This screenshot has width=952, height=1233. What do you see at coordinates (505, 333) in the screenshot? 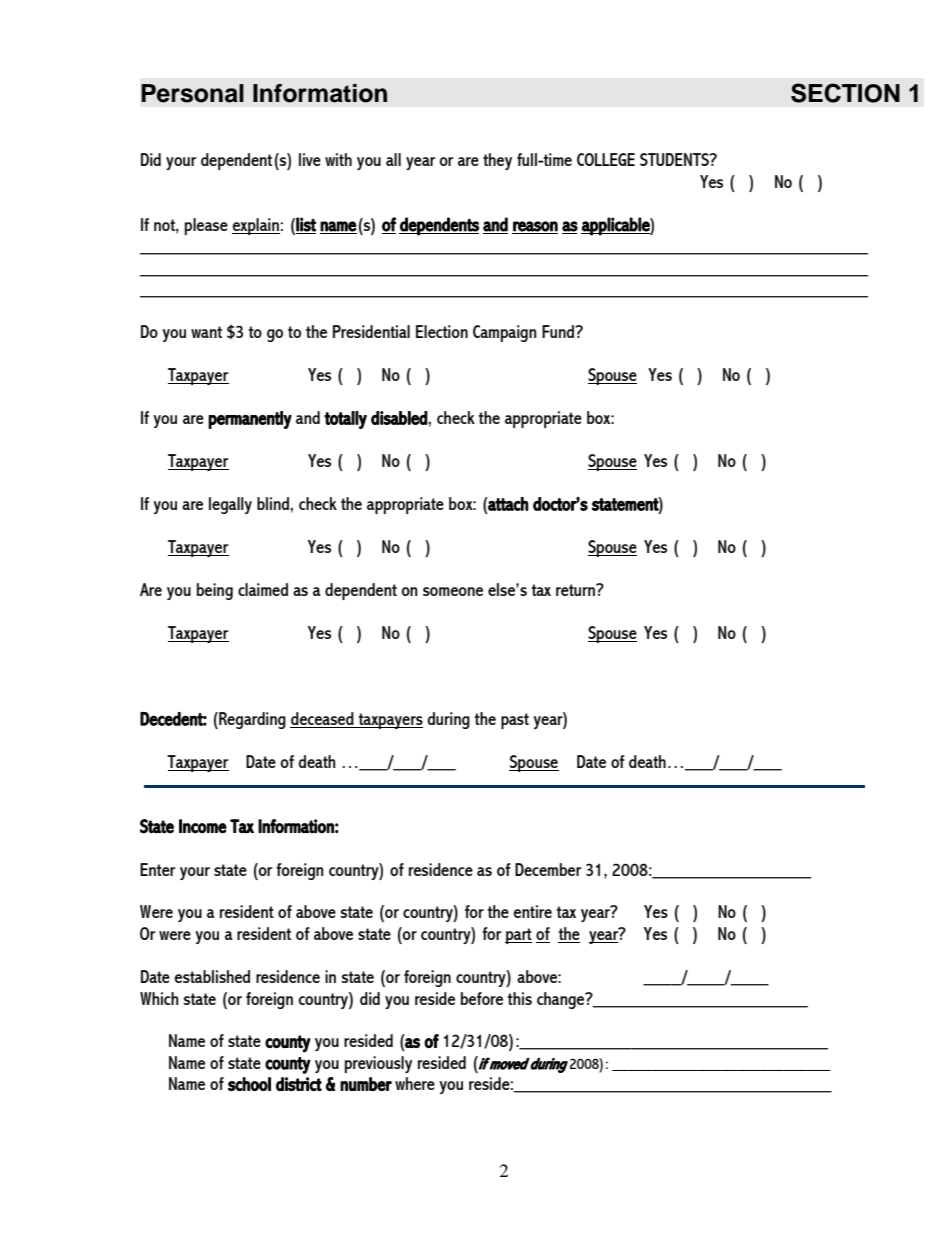
I see `Campaign` at bounding box center [505, 333].
